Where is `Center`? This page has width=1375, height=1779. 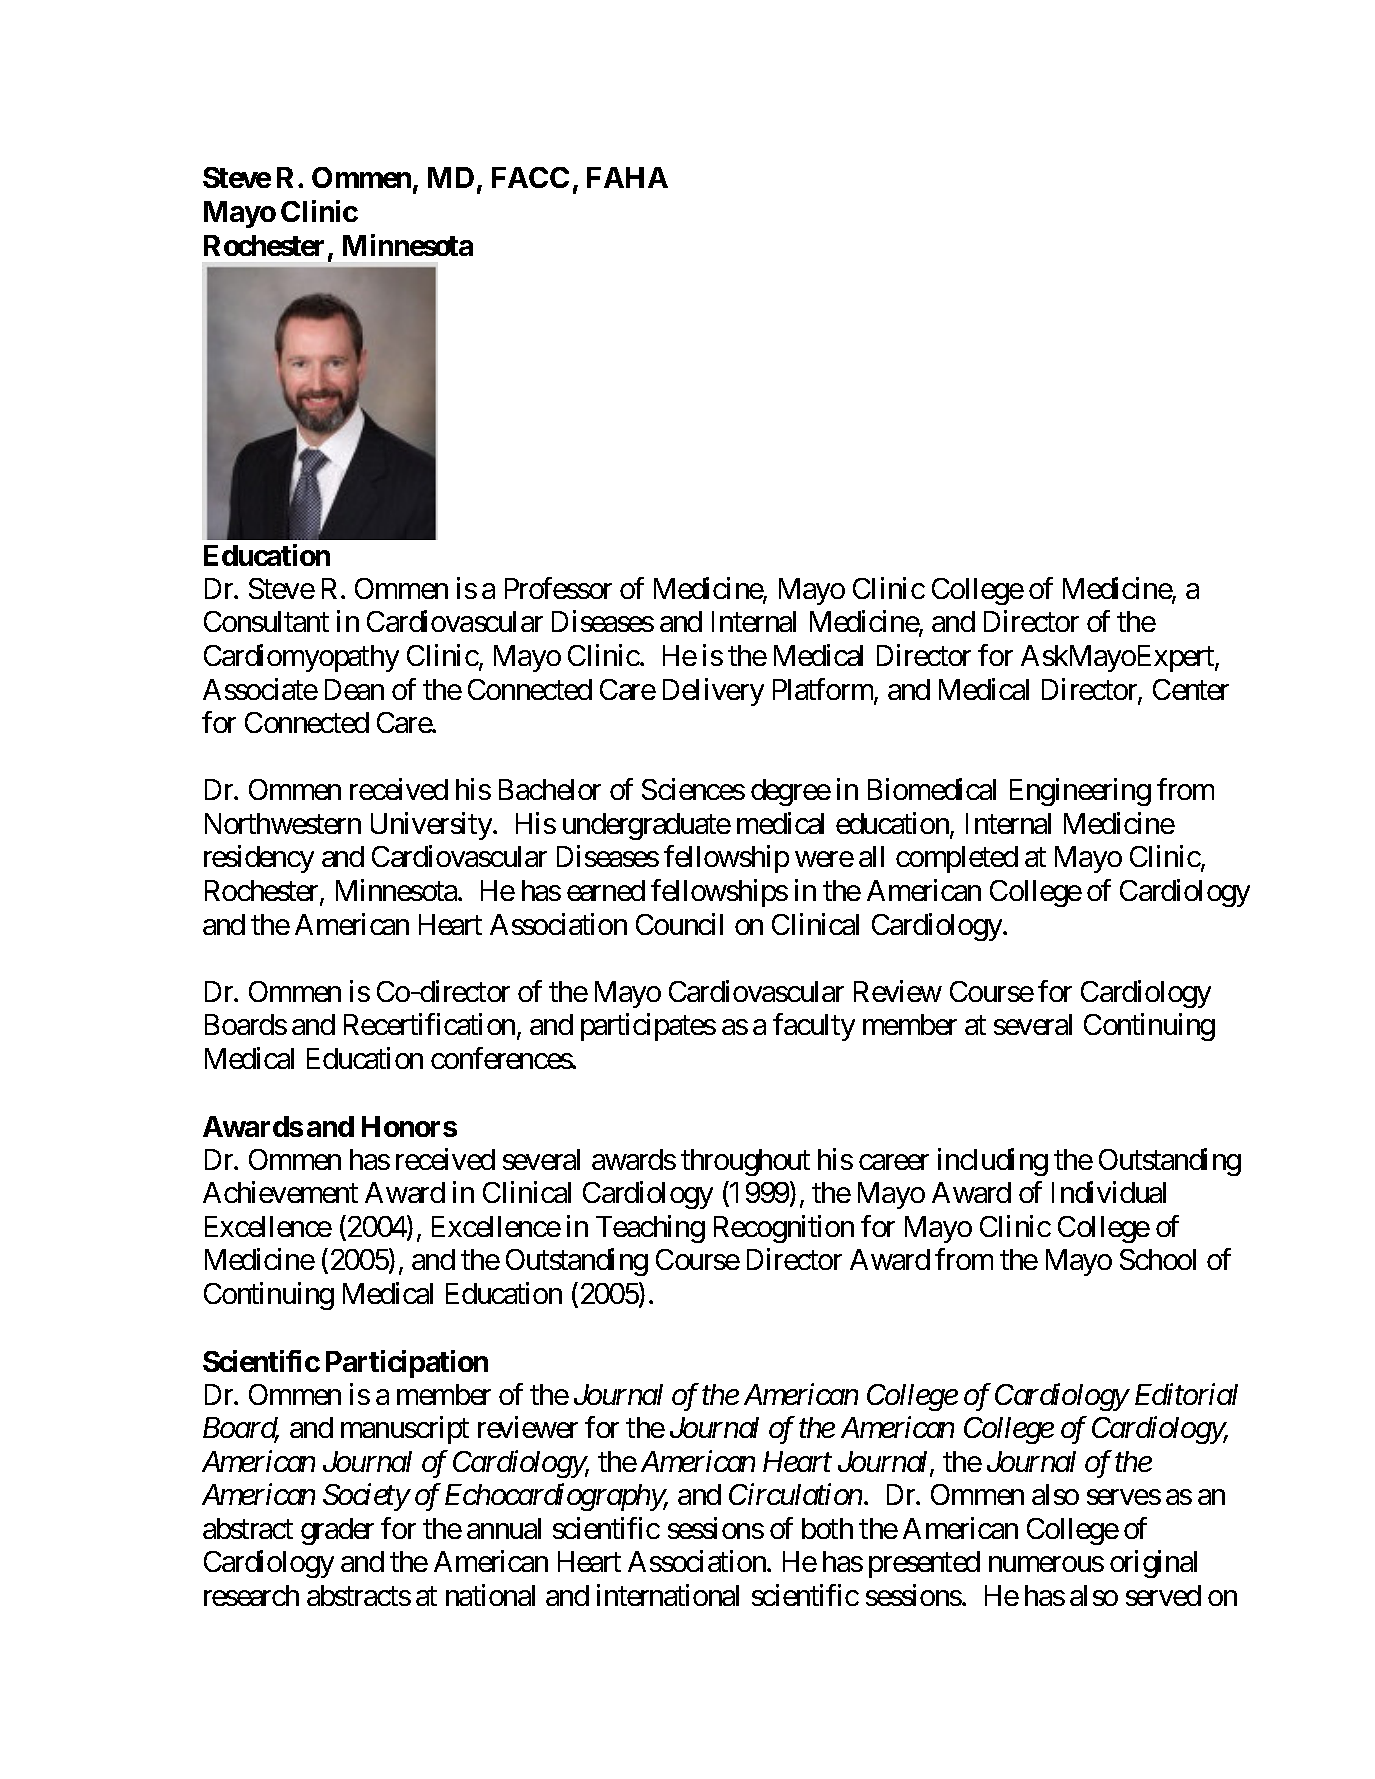
Center is located at coordinates (1191, 689).
